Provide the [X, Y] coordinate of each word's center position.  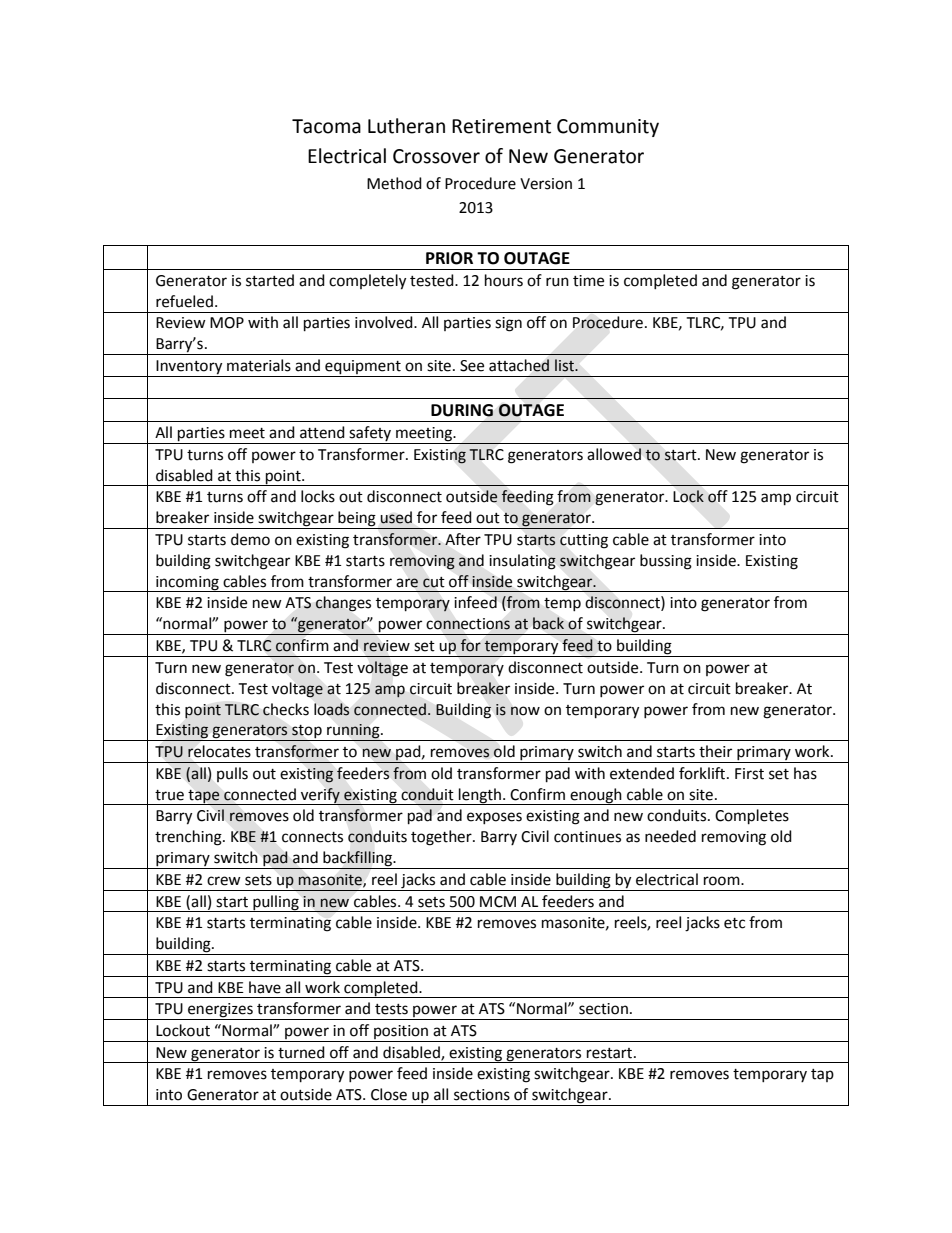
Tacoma [326, 126]
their [715, 751]
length [480, 796]
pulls [232, 774]
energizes [220, 1011]
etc [734, 923]
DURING [462, 410]
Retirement [501, 126]
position [401, 1032]
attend [322, 432]
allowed [614, 454]
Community [608, 128]
